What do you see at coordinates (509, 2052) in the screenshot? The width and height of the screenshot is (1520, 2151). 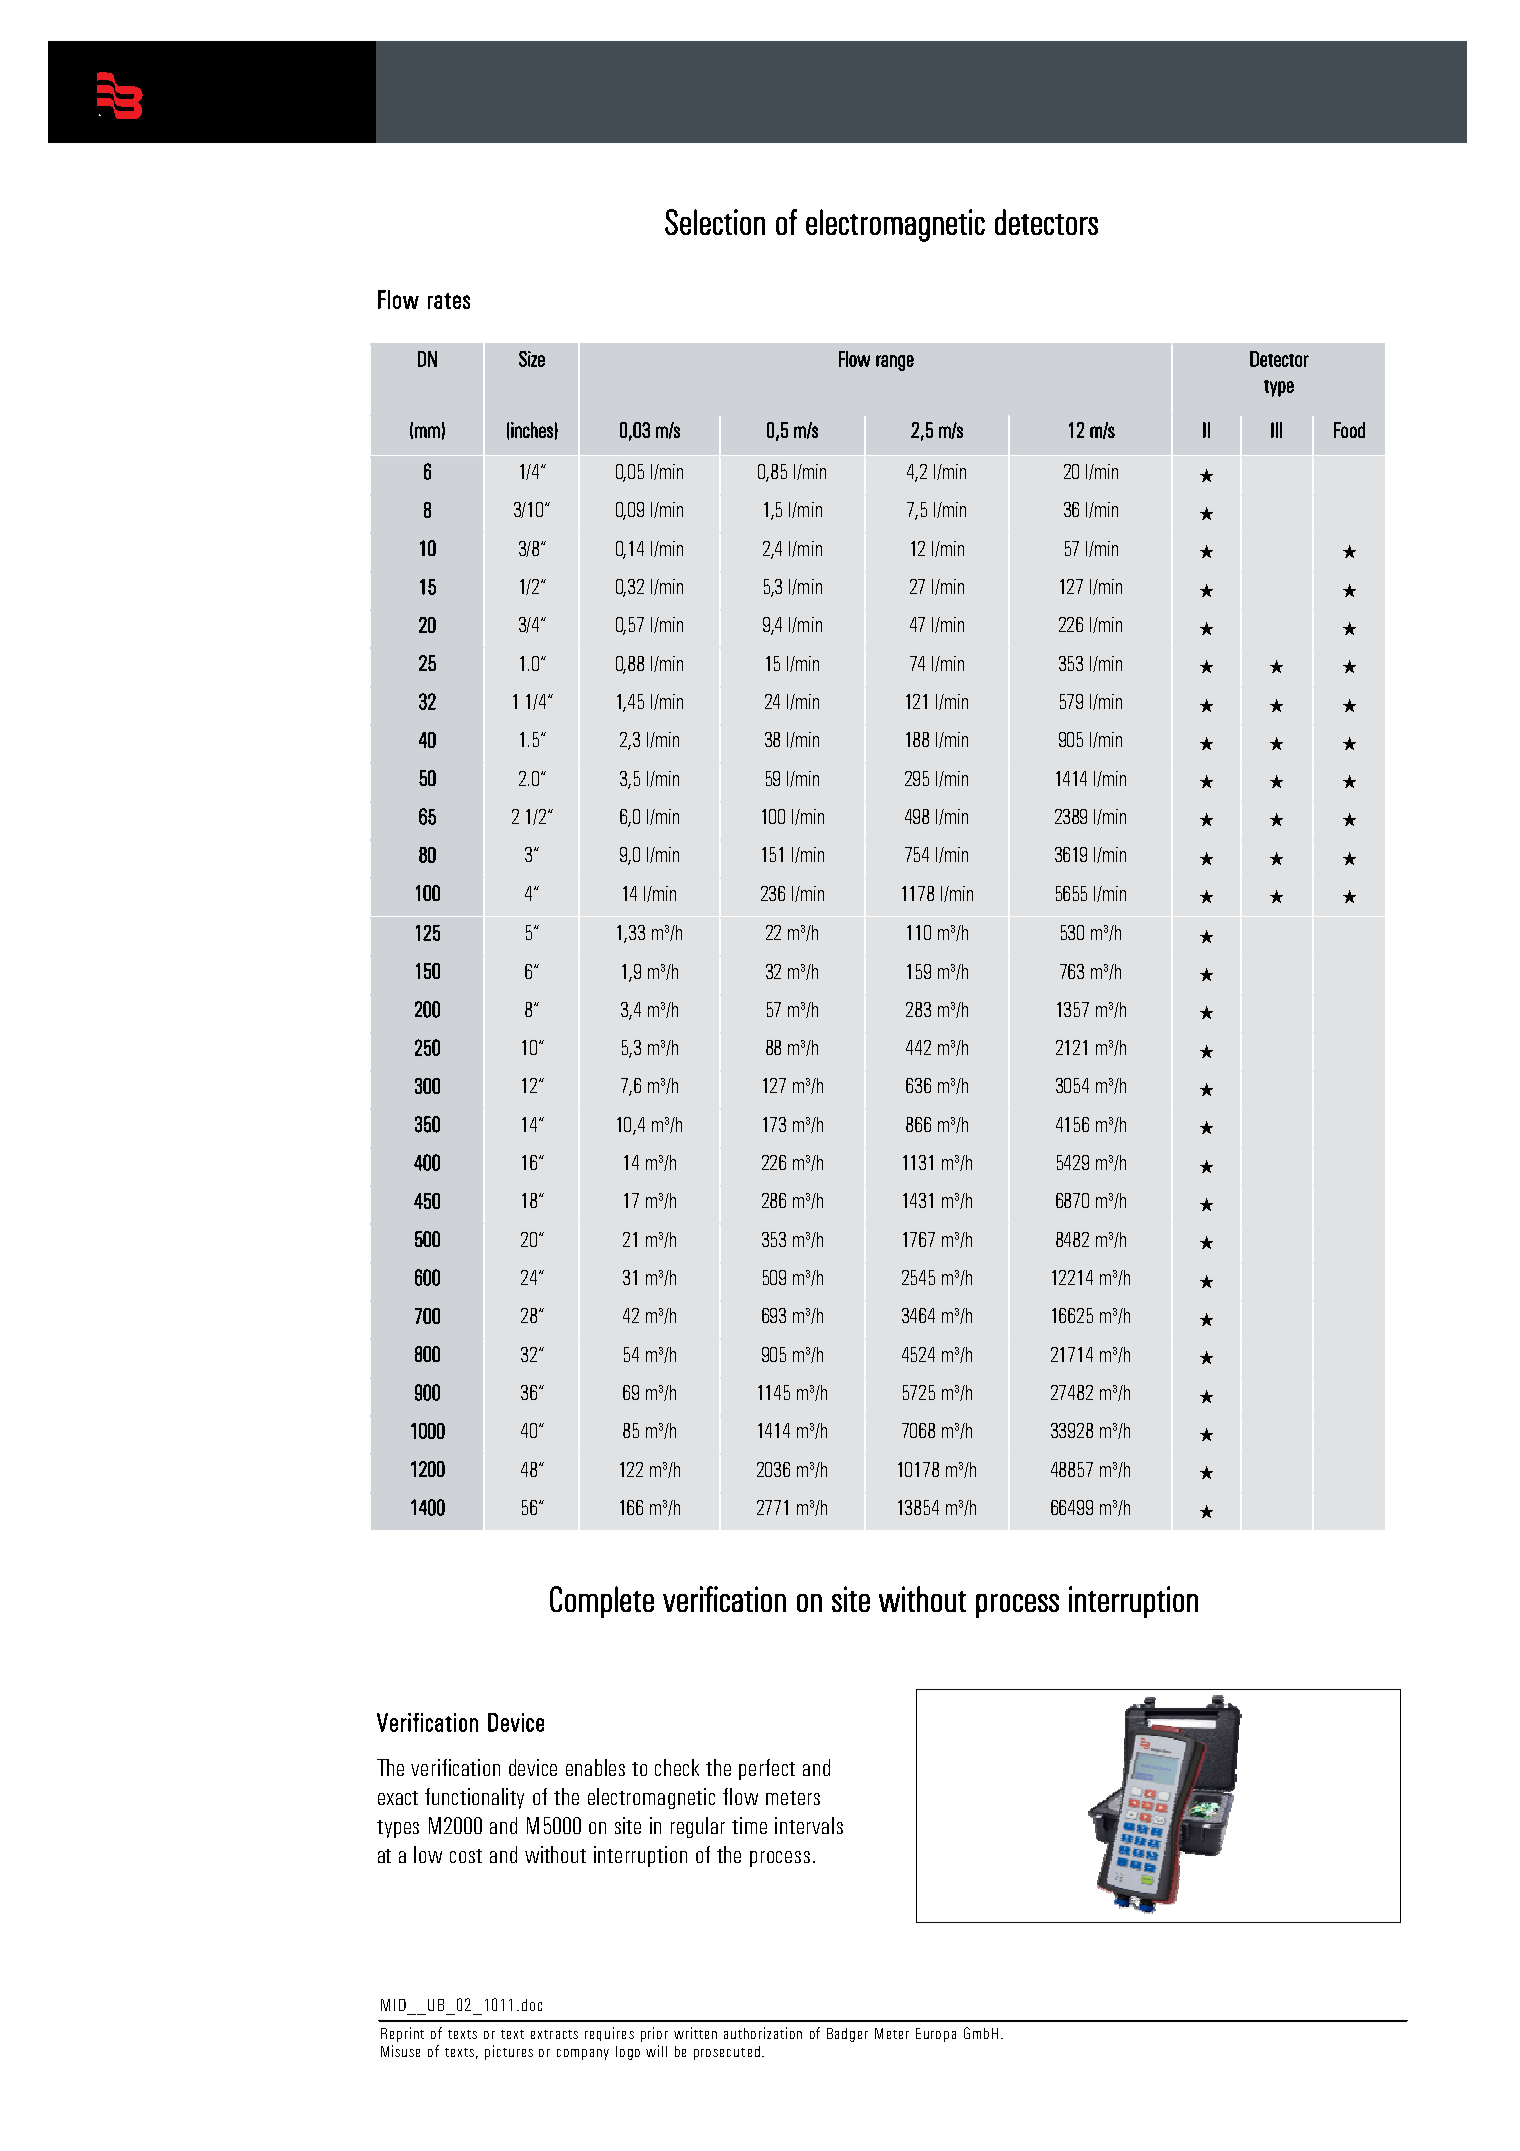 I see `pictures` at bounding box center [509, 2052].
